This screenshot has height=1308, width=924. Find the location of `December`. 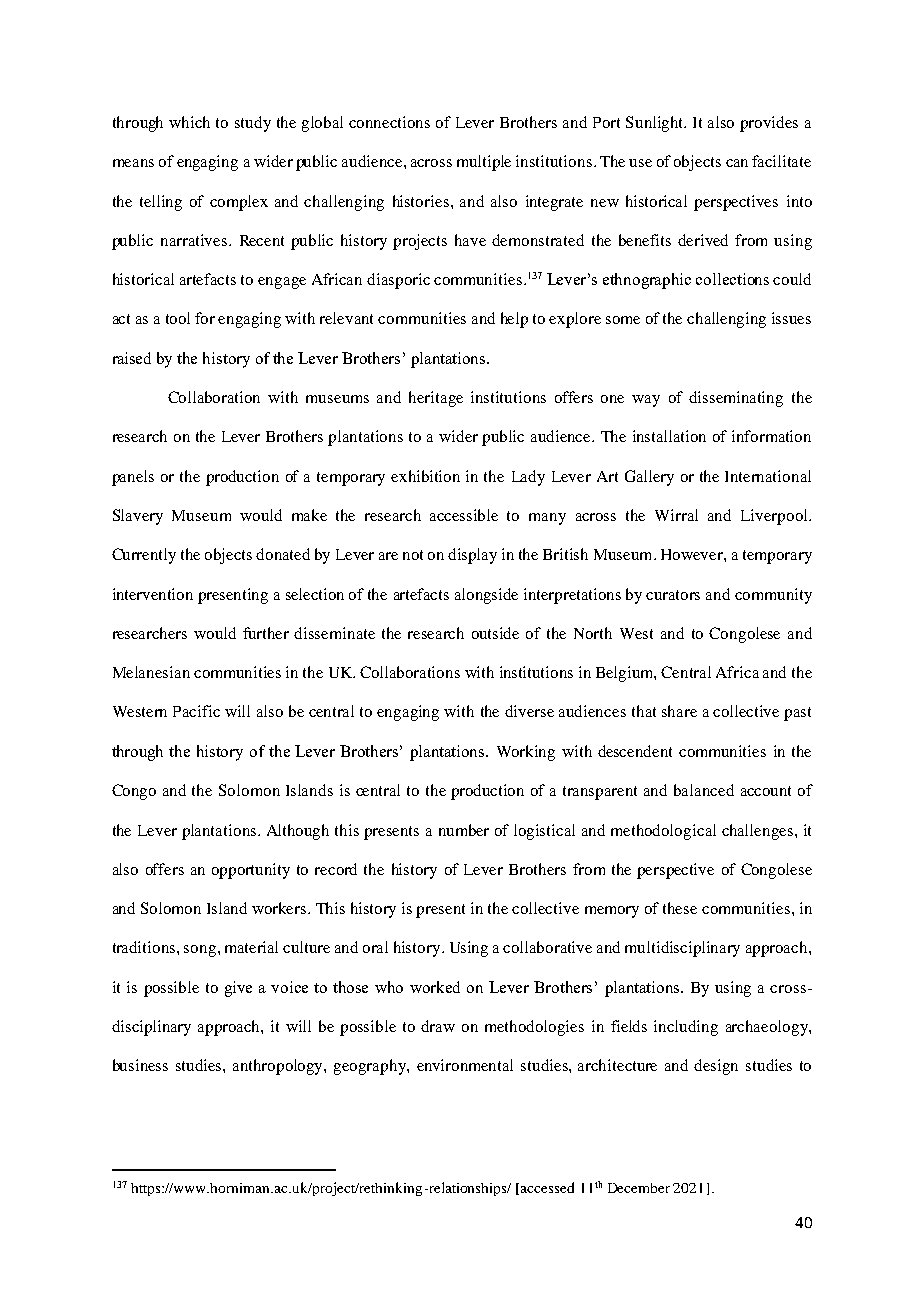

December is located at coordinates (639, 1188).
